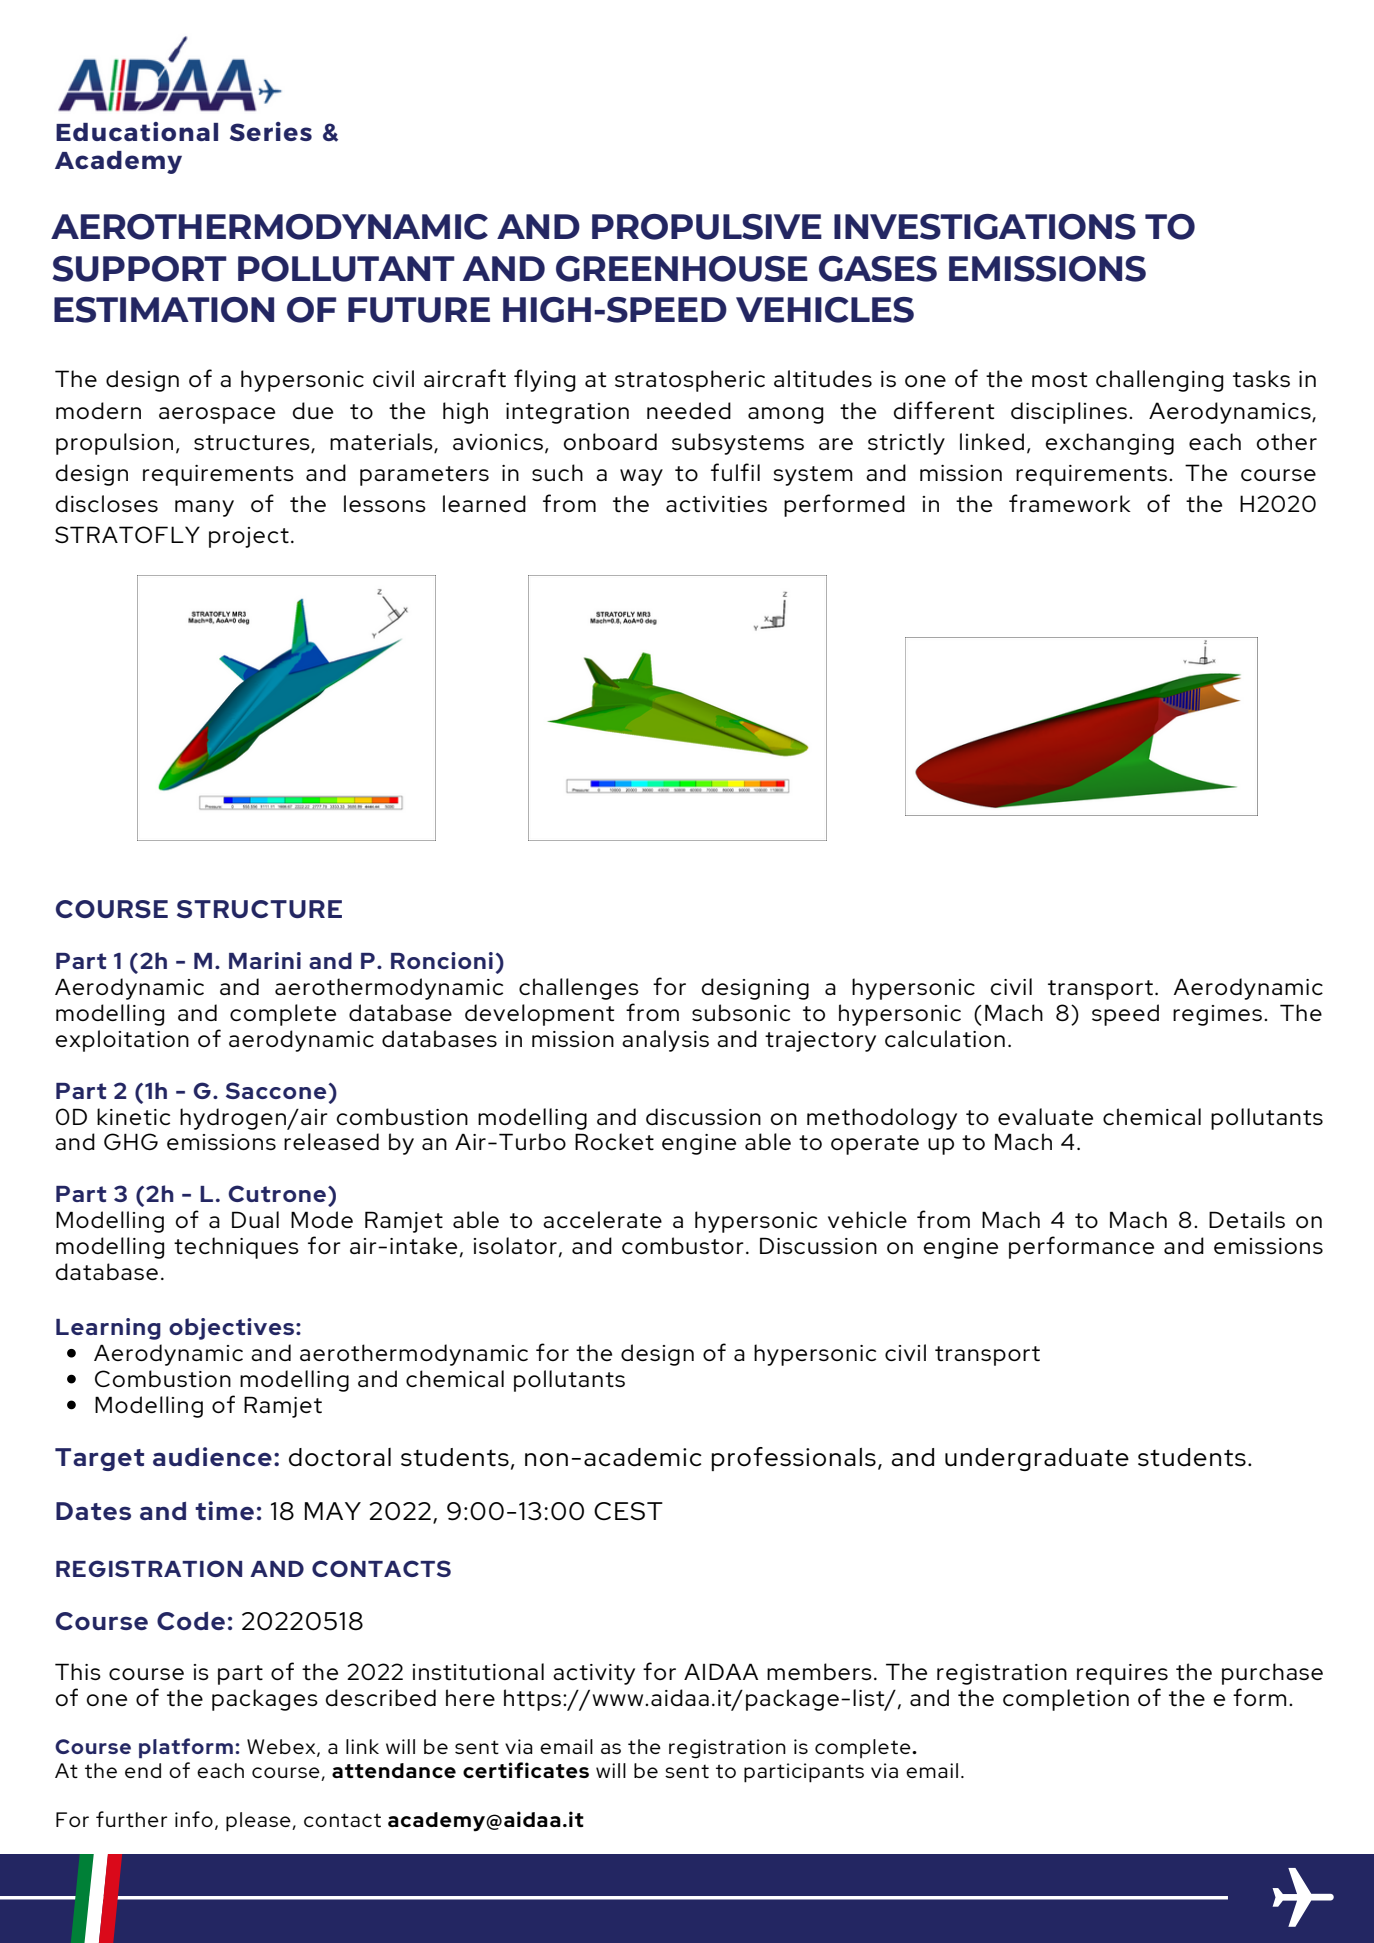 The height and width of the document is (1943, 1374). Describe the element at coordinates (741, 1012) in the document. I see `subsonic` at that location.
